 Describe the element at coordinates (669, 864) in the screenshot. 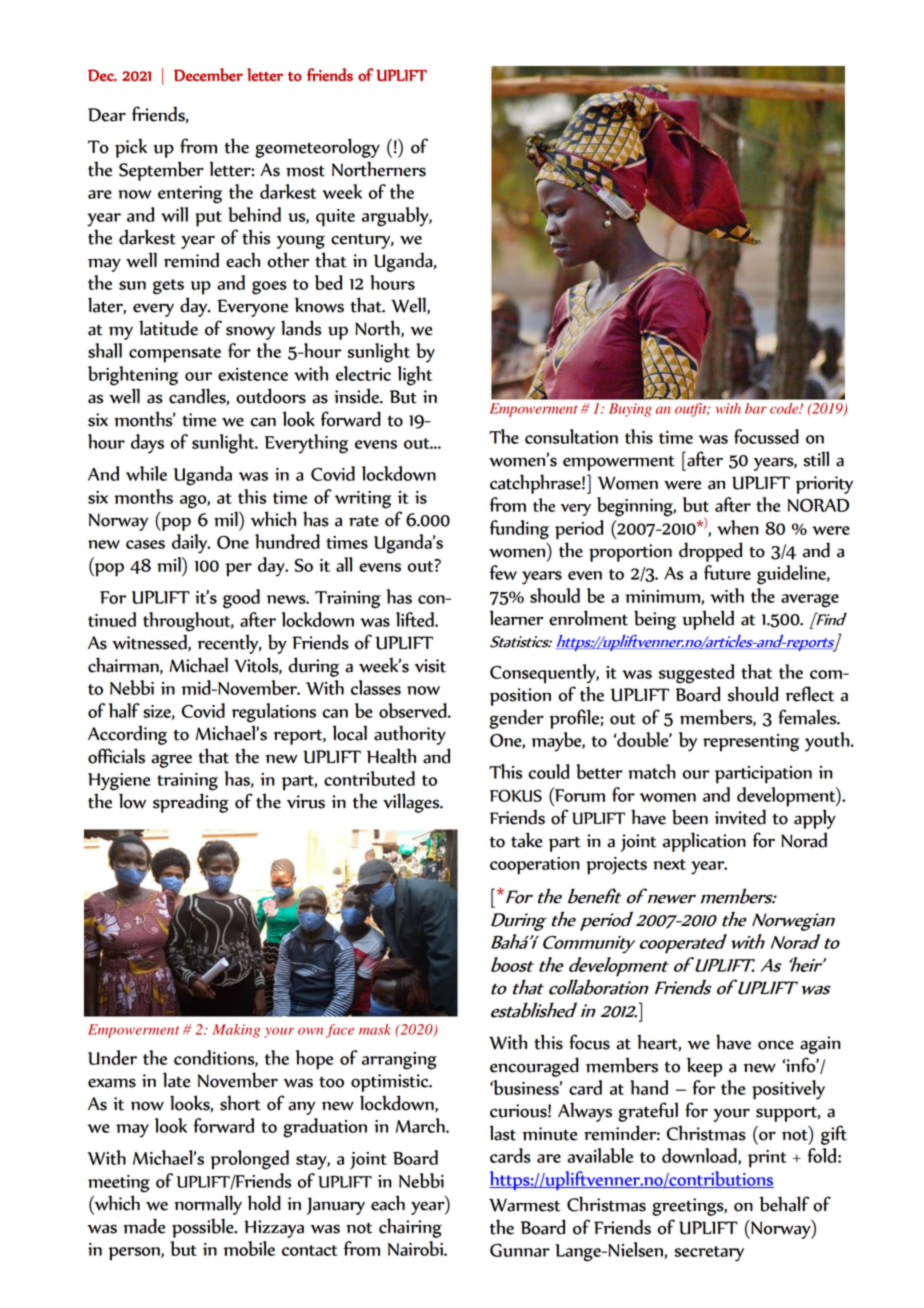

I see `next` at that location.
